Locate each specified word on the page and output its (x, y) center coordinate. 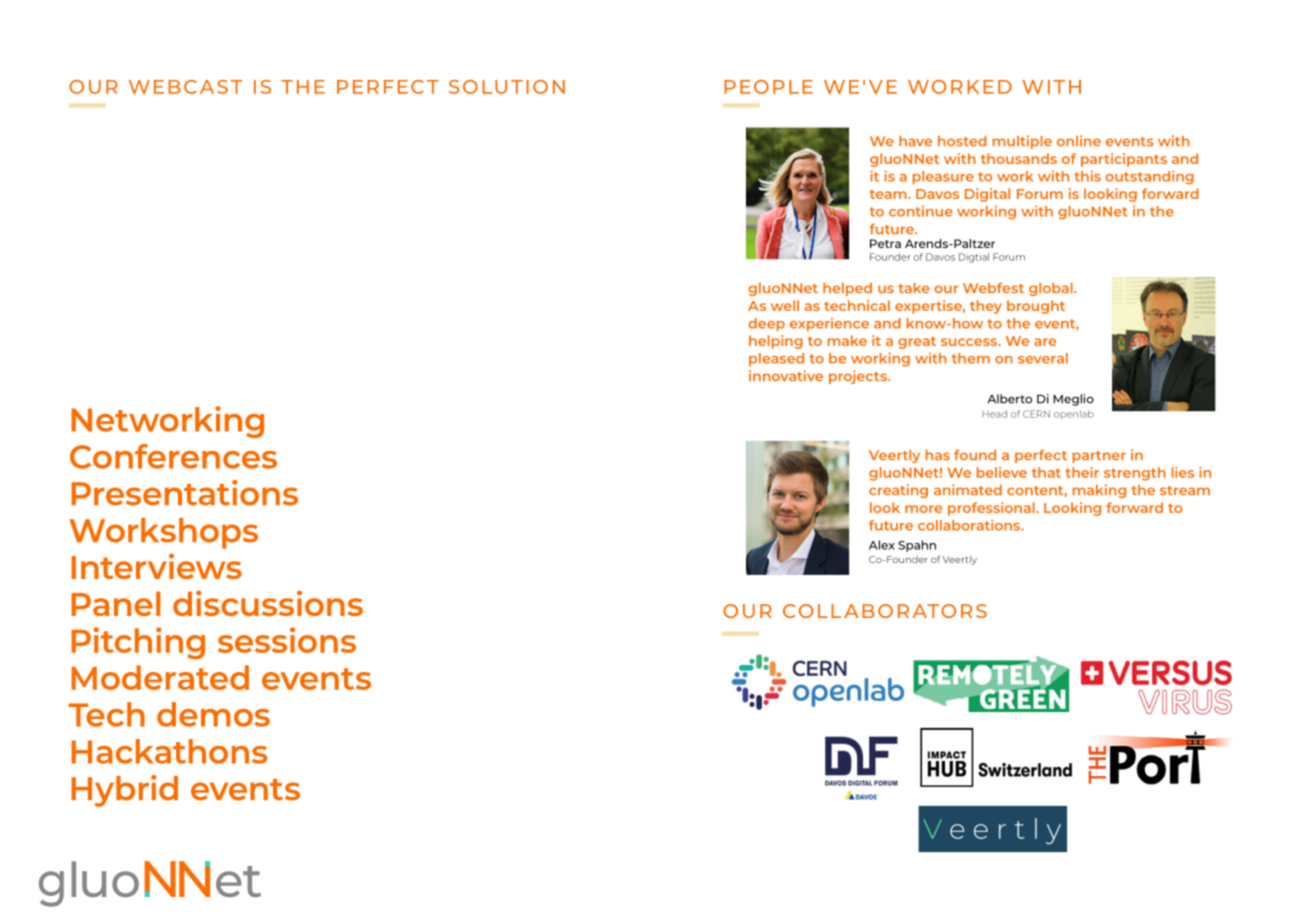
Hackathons (169, 751)
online (1079, 140)
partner (1099, 457)
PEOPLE (768, 87)
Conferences (173, 456)
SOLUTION (507, 87)
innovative (786, 375)
